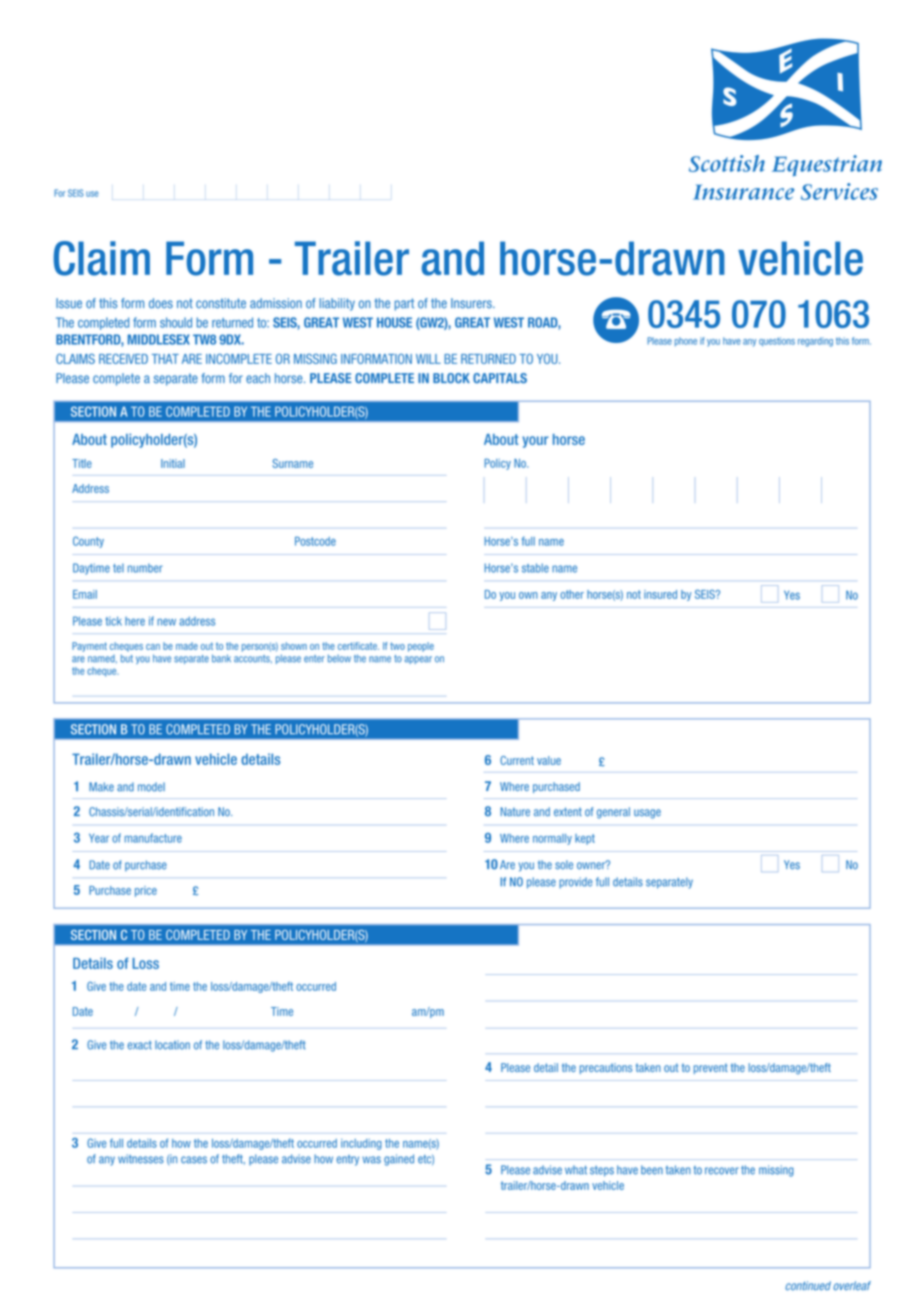 This page has height=1307, width=924. Describe the element at coordinates (743, 192) in the page. I see `Insurance` at that location.
